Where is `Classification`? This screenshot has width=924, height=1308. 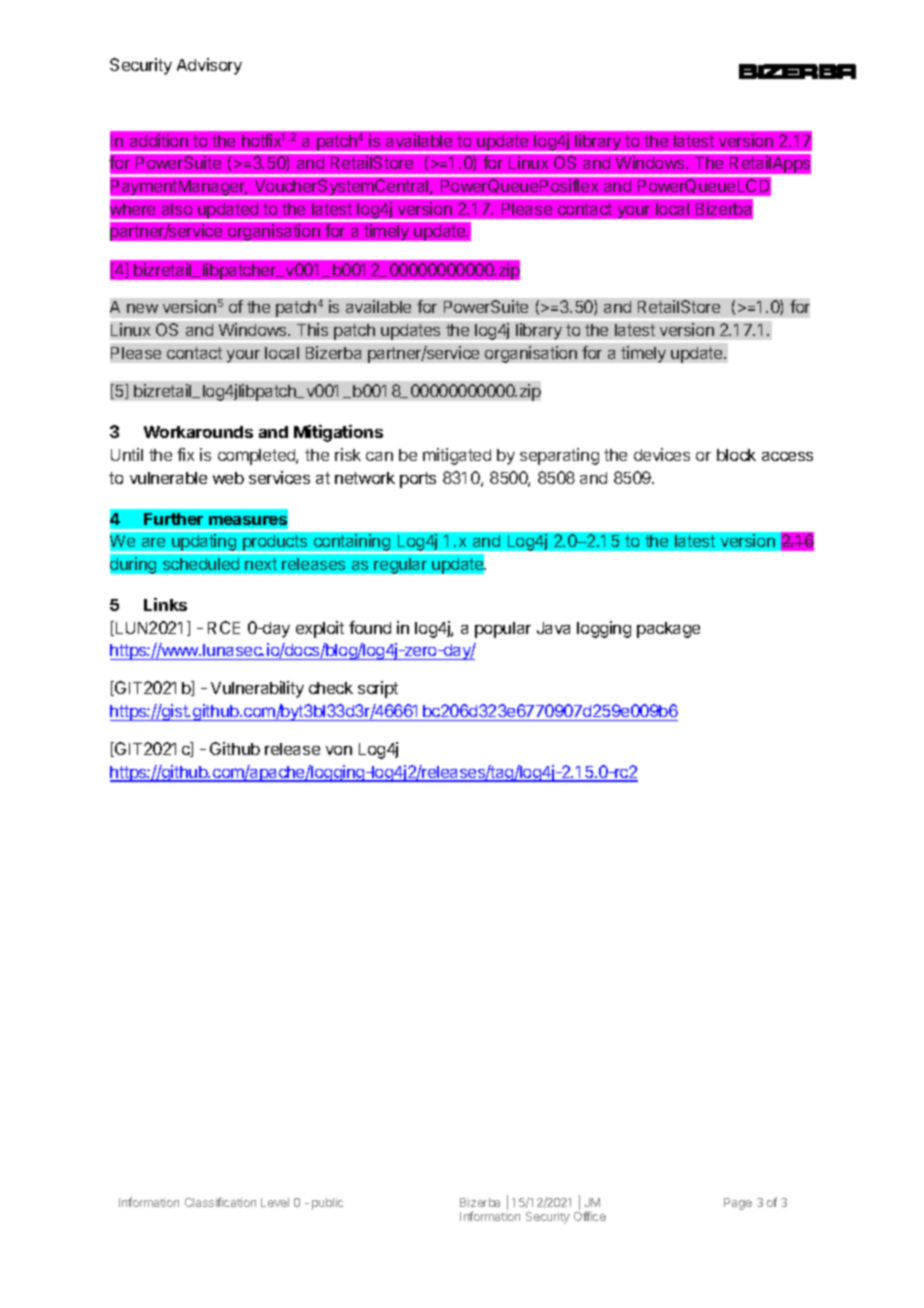
Classification is located at coordinates (220, 1202).
